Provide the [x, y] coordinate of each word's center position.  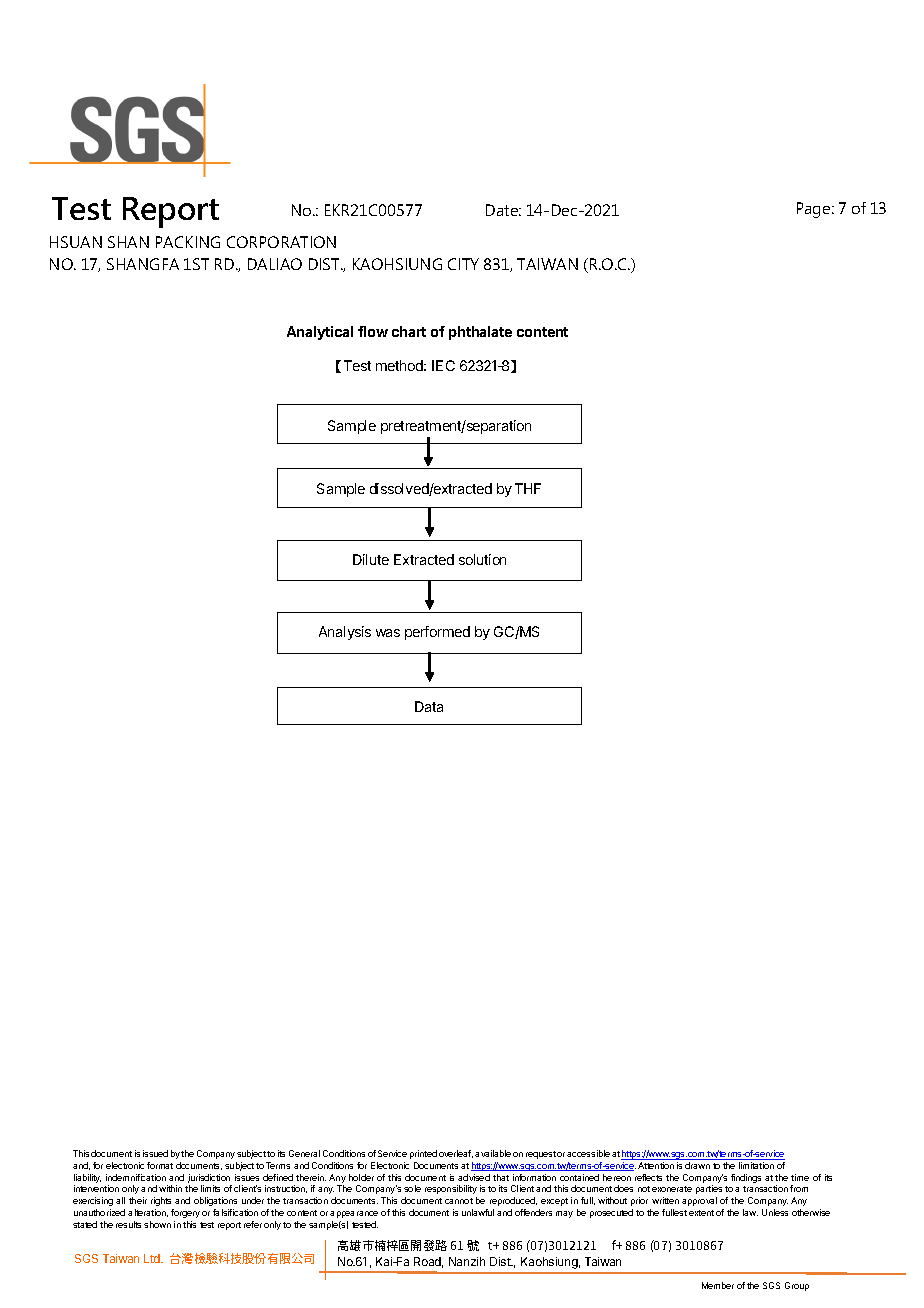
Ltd [153, 1258]
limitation [756, 1165]
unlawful [478, 1212]
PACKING [188, 242]
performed [437, 633]
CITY [463, 264]
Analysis [345, 633]
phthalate [480, 333]
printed [423, 1154]
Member [718, 1285]
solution [482, 559]
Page [815, 210]
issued [155, 1153]
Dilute [371, 559]
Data [429, 706]
